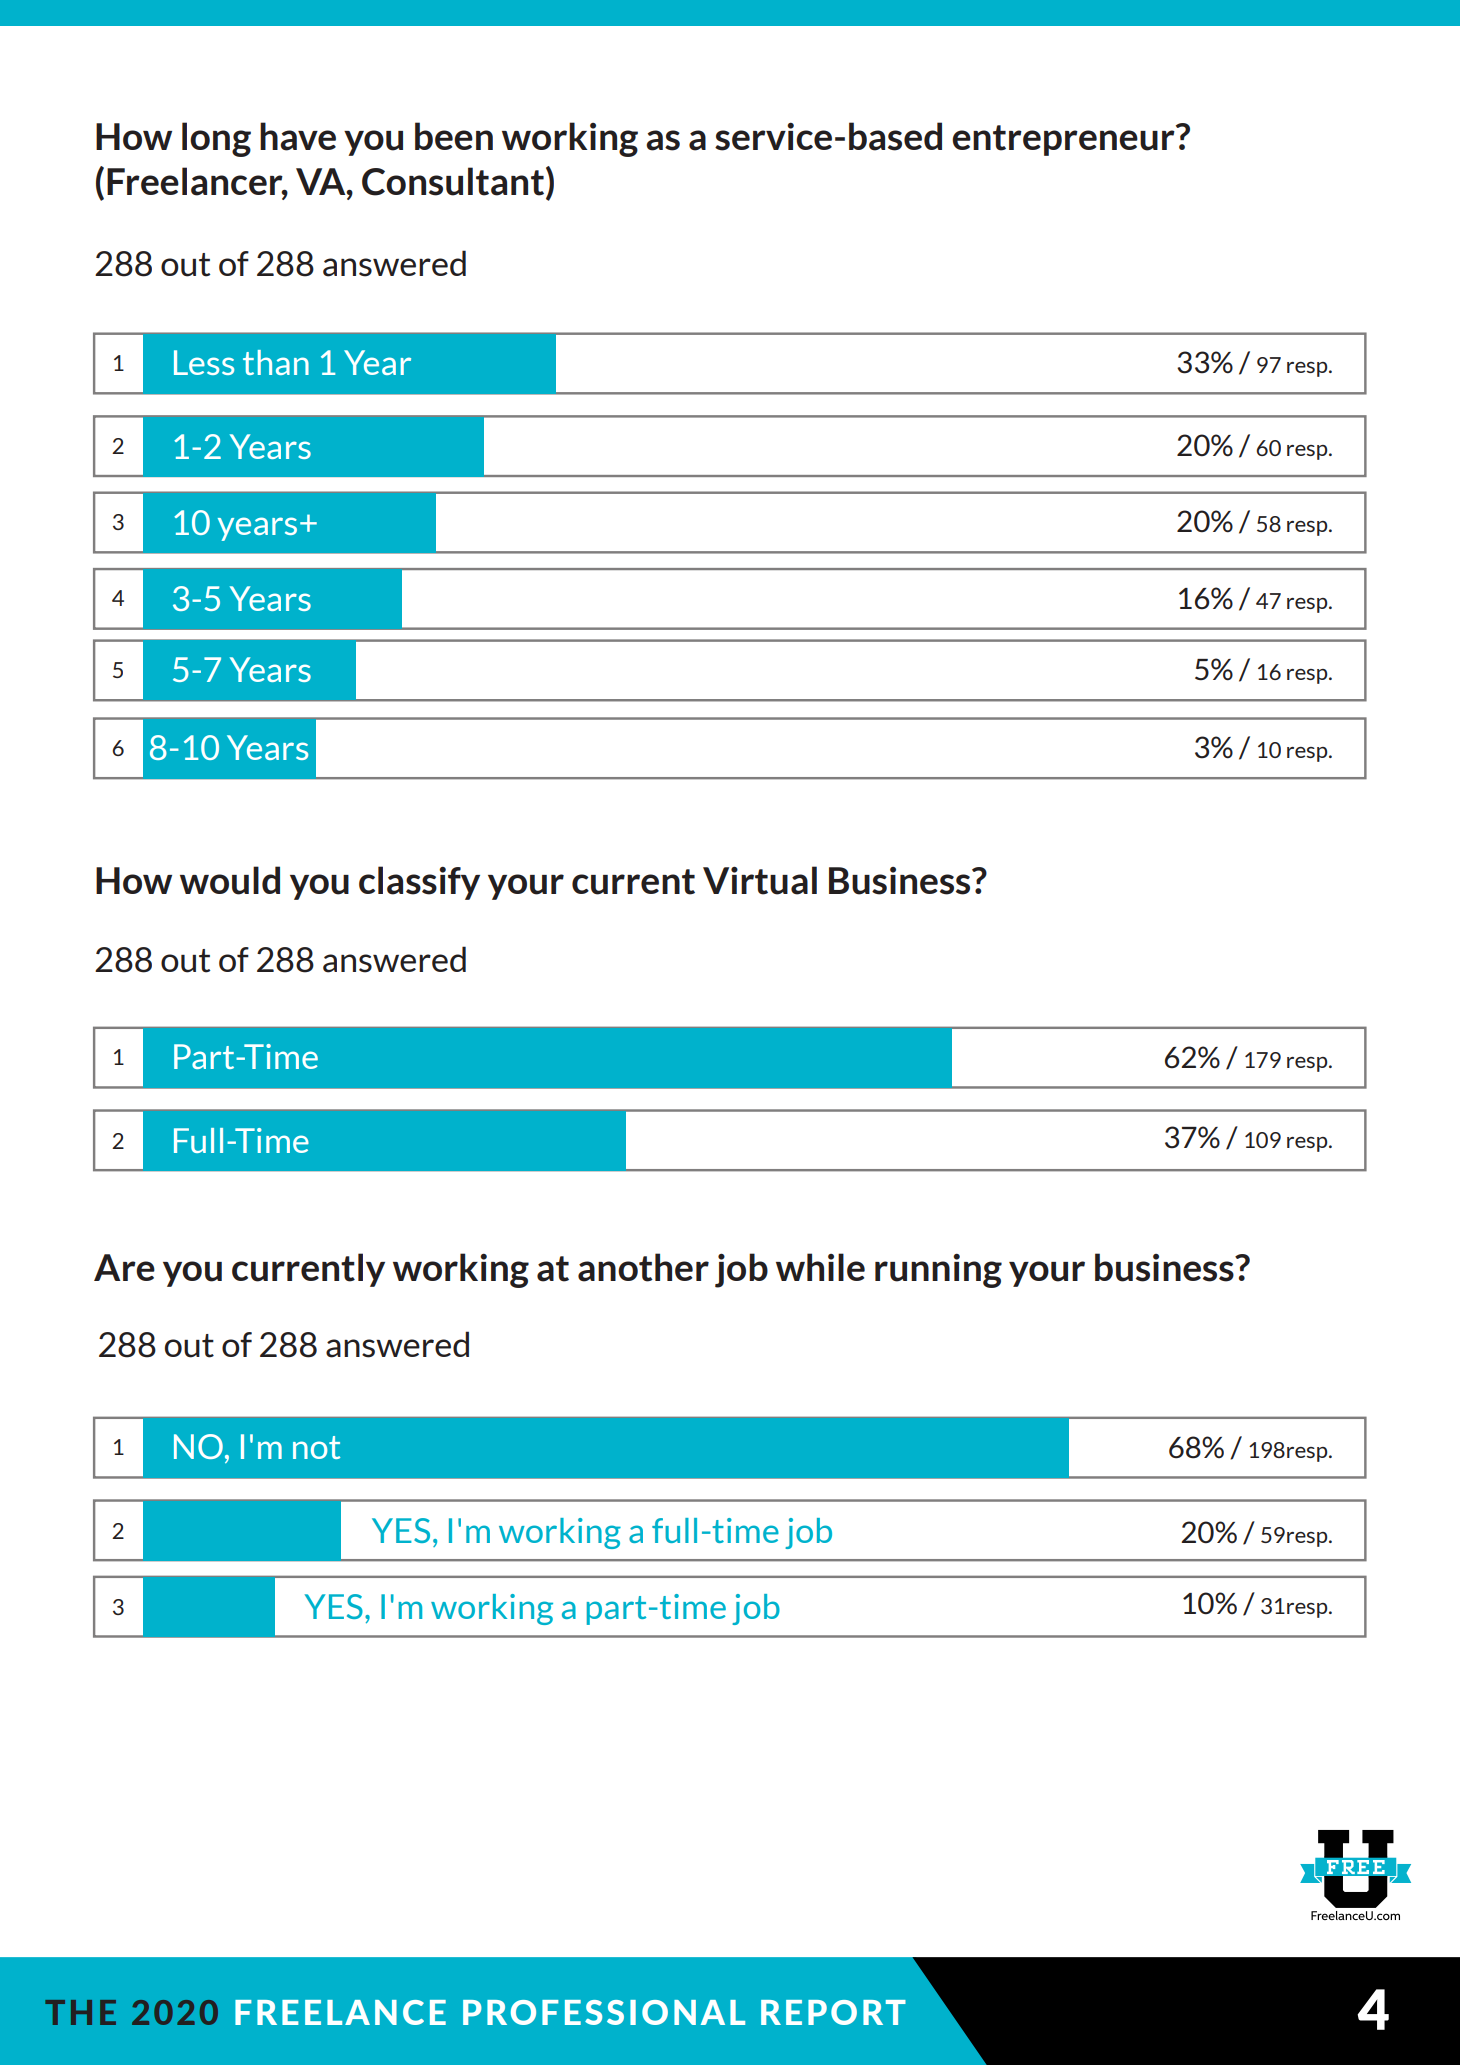 This document has height=2065, width=1460. Describe the element at coordinates (1064, 140) in the document. I see `entrepreneur` at that location.
